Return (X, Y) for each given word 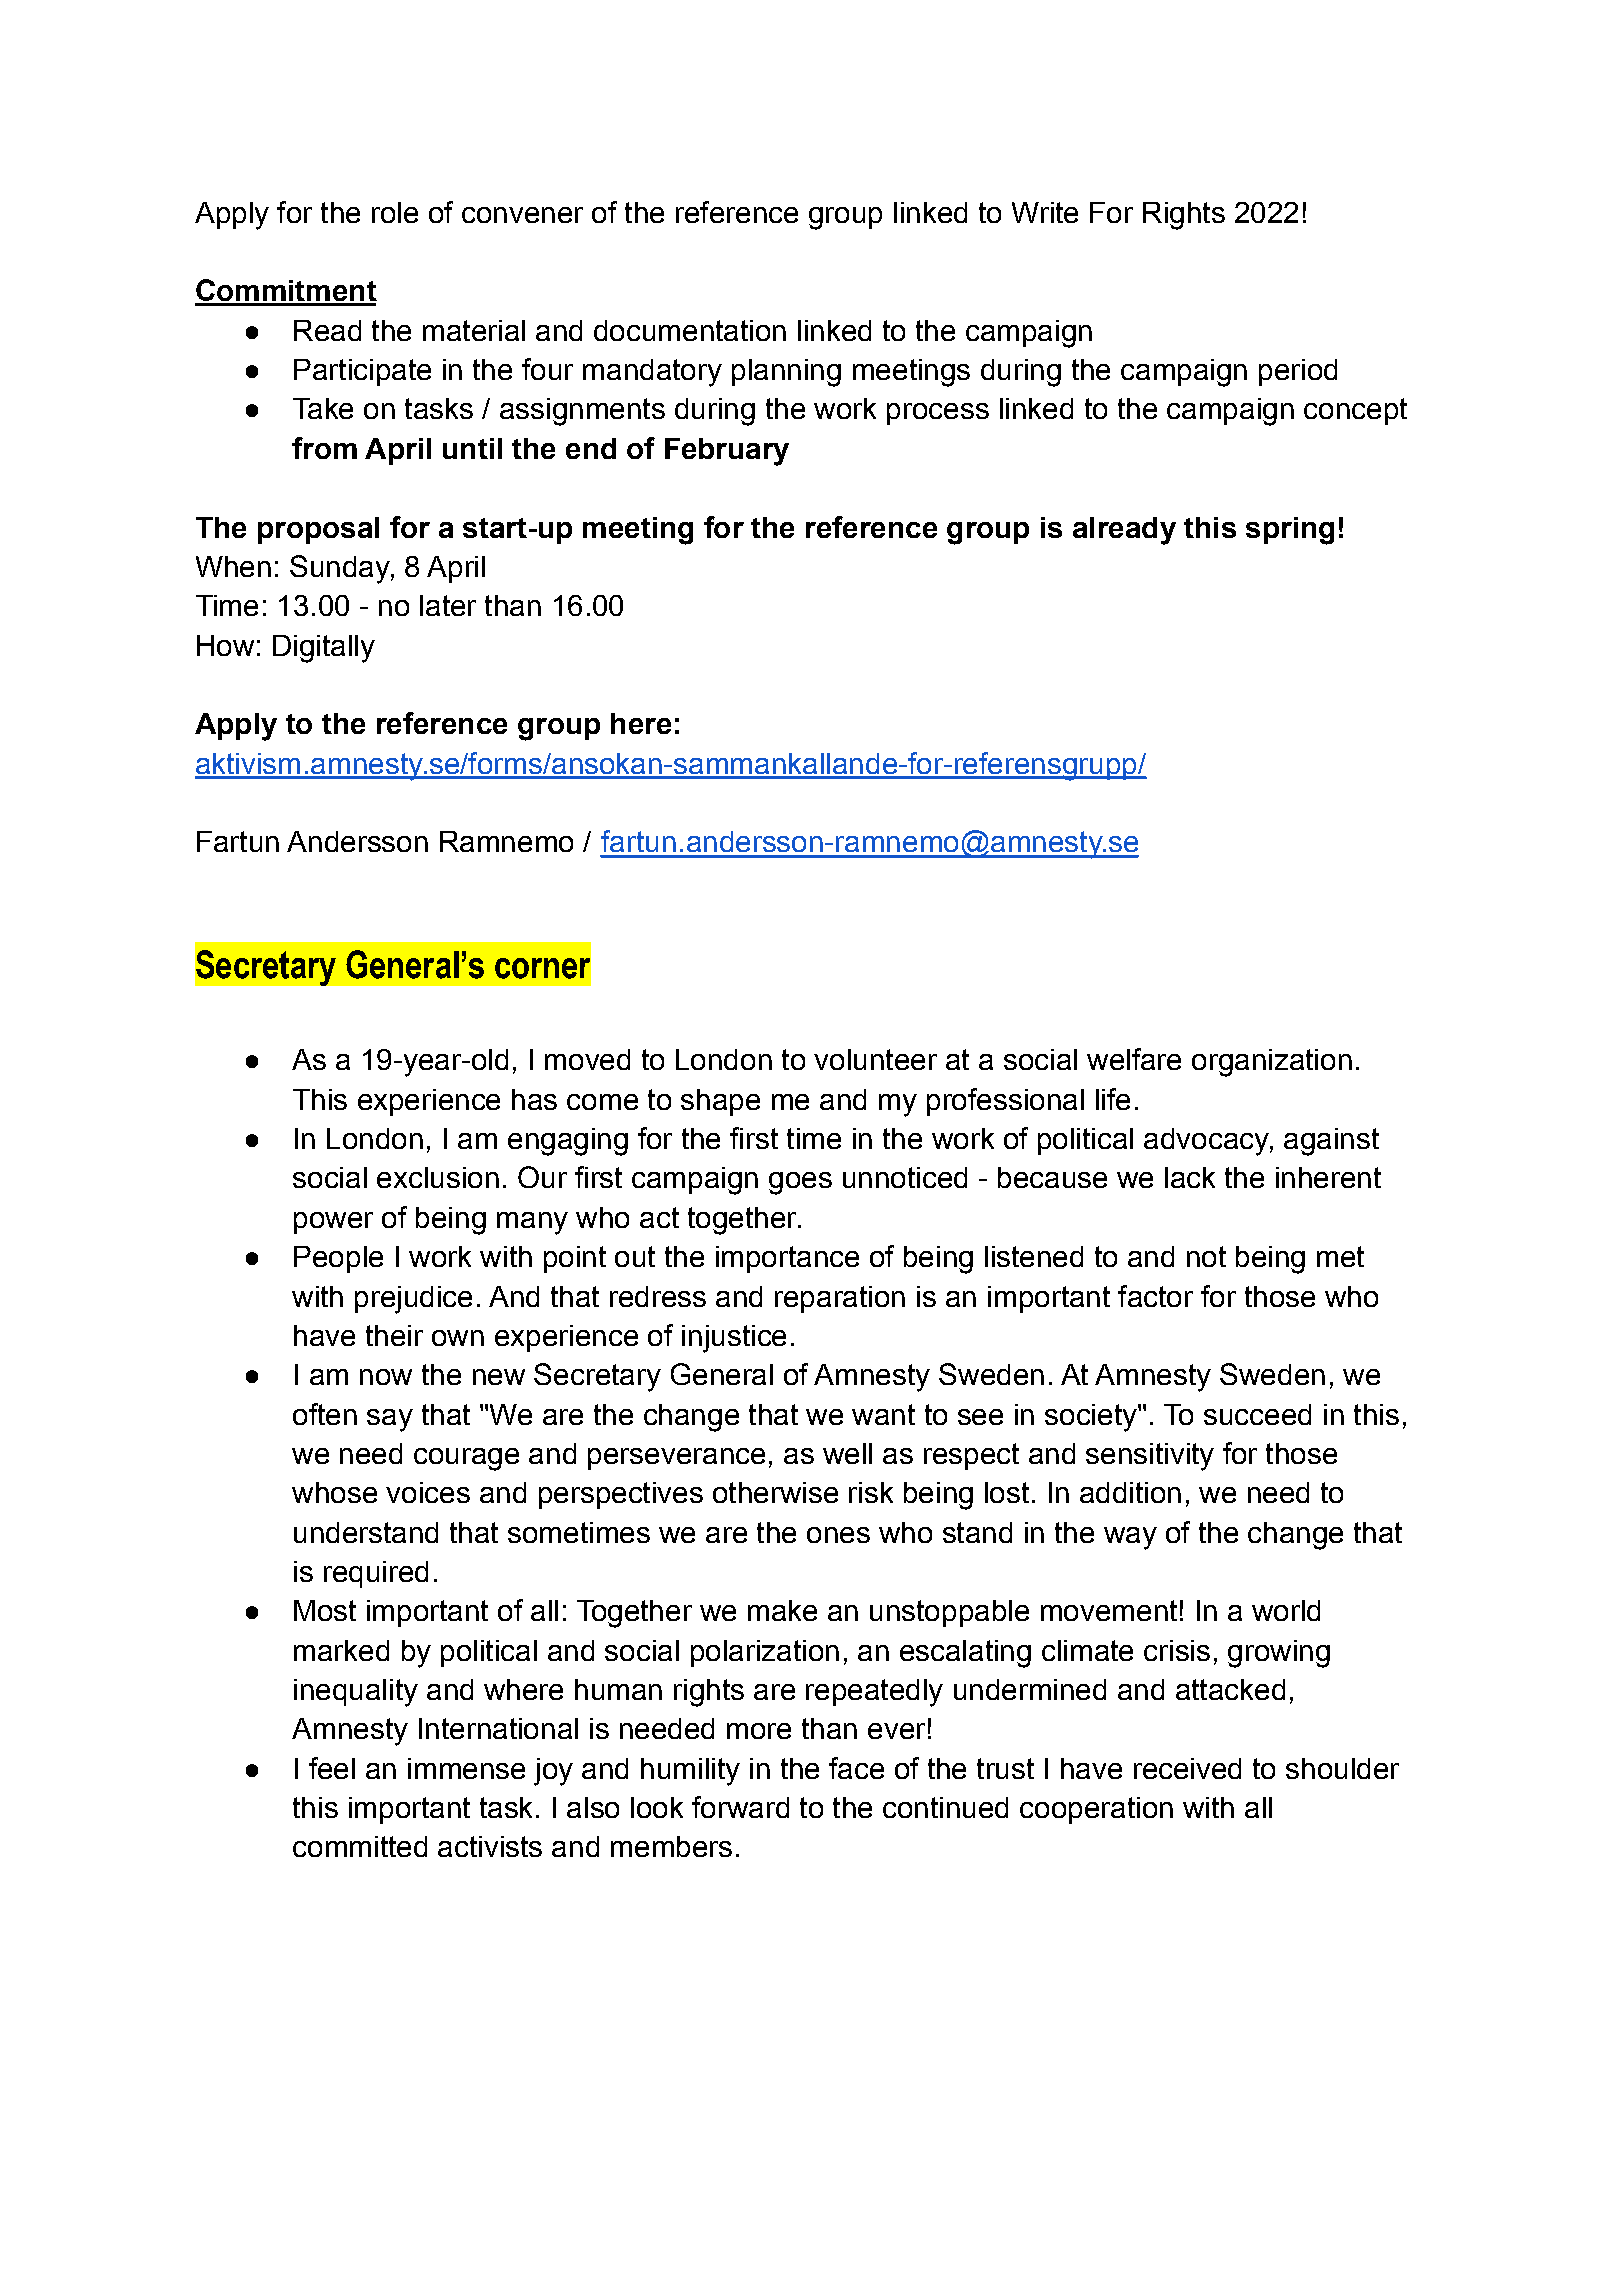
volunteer (875, 1059)
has (534, 1099)
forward (740, 1807)
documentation (690, 330)
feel (332, 1768)
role (395, 212)
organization (1272, 1063)
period (1298, 372)
